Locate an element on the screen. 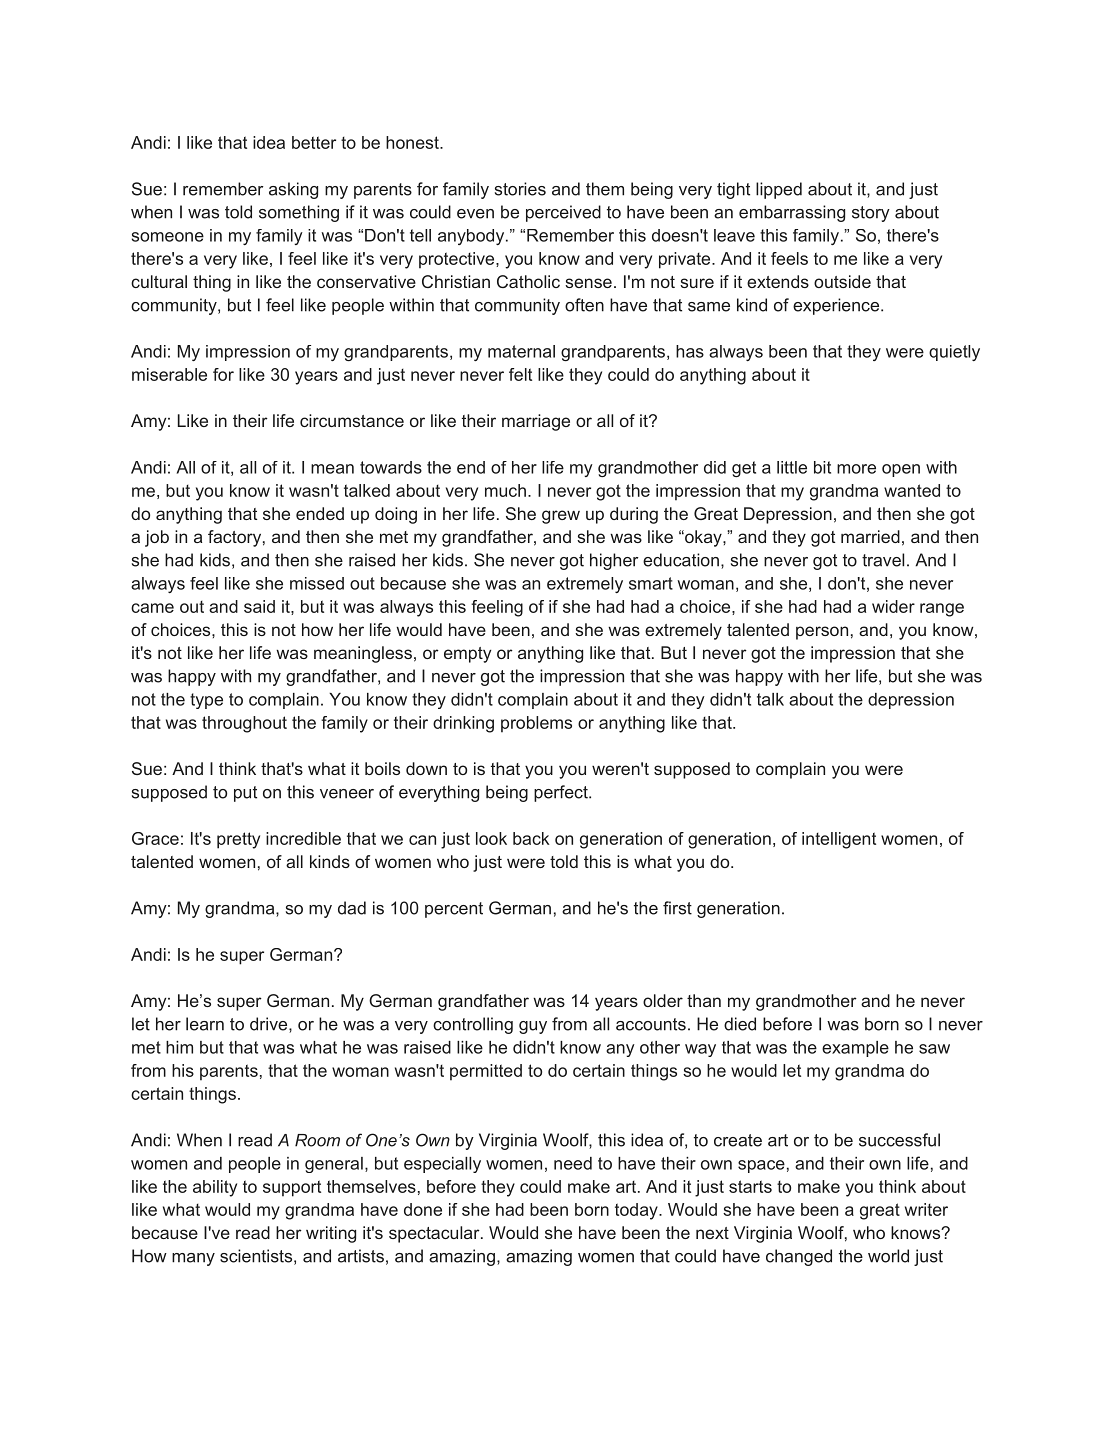 This screenshot has width=1114, height=1441. guy is located at coordinates (533, 1027).
